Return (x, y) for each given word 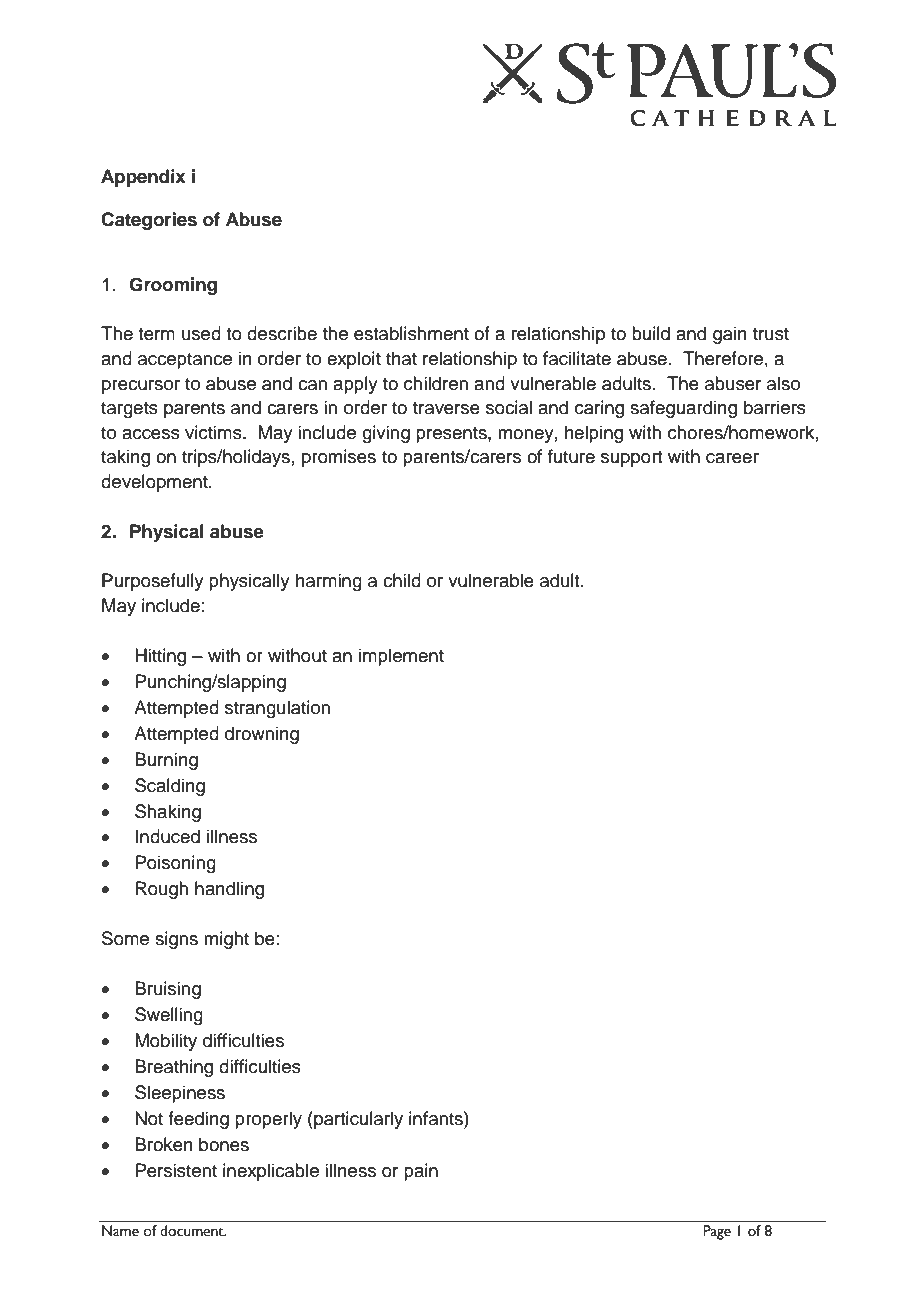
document (193, 1231)
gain (730, 335)
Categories (149, 221)
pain (421, 1172)
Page (717, 1232)
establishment (411, 333)
